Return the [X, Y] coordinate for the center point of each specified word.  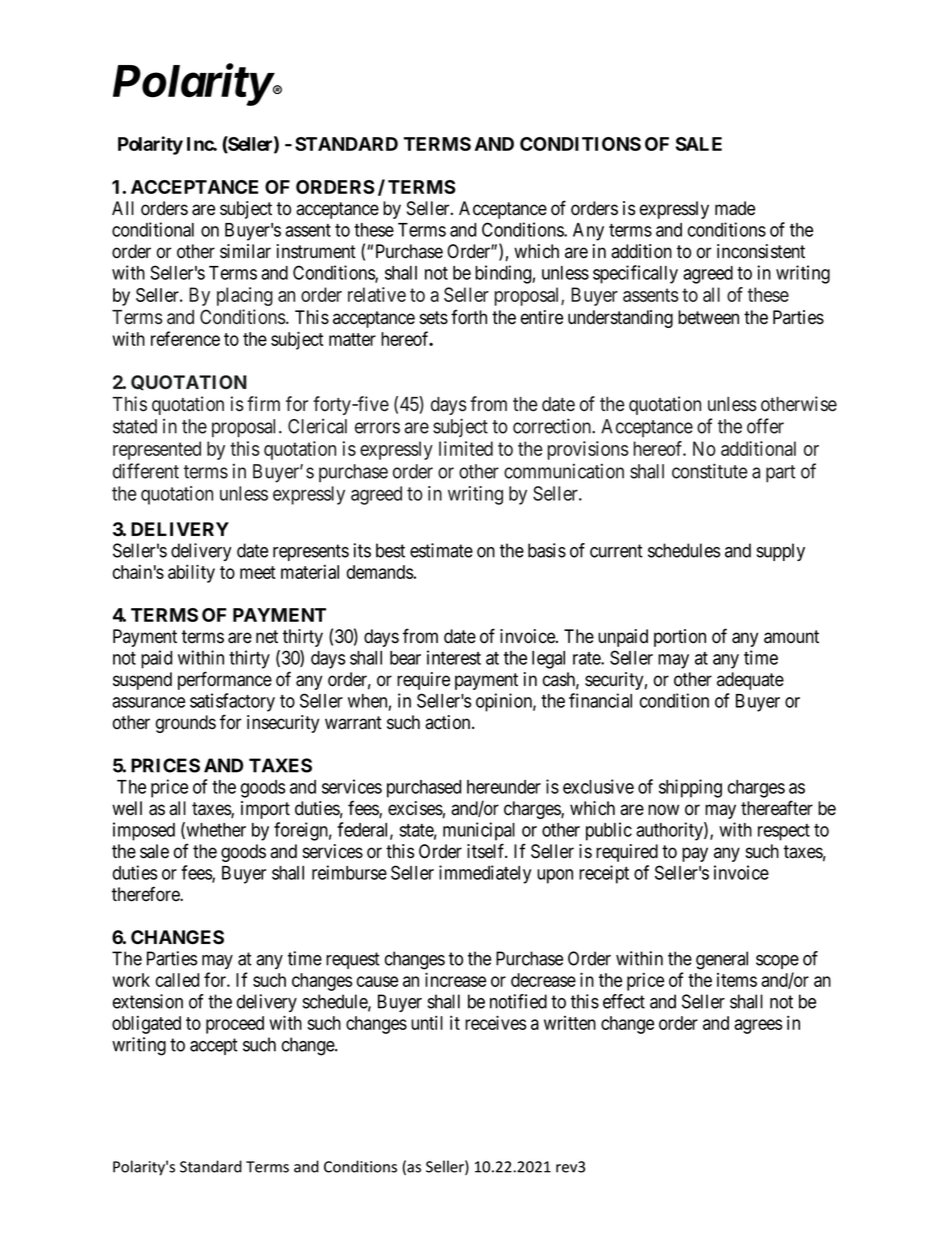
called [177, 980]
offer [765, 426]
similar [245, 251]
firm [263, 403]
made [735, 208]
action [449, 722]
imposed [144, 831]
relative [377, 294]
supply [781, 552]
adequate [750, 681]
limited [466, 448]
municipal [479, 831]
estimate [441, 550]
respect [784, 832]
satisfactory [232, 702]
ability [191, 573]
